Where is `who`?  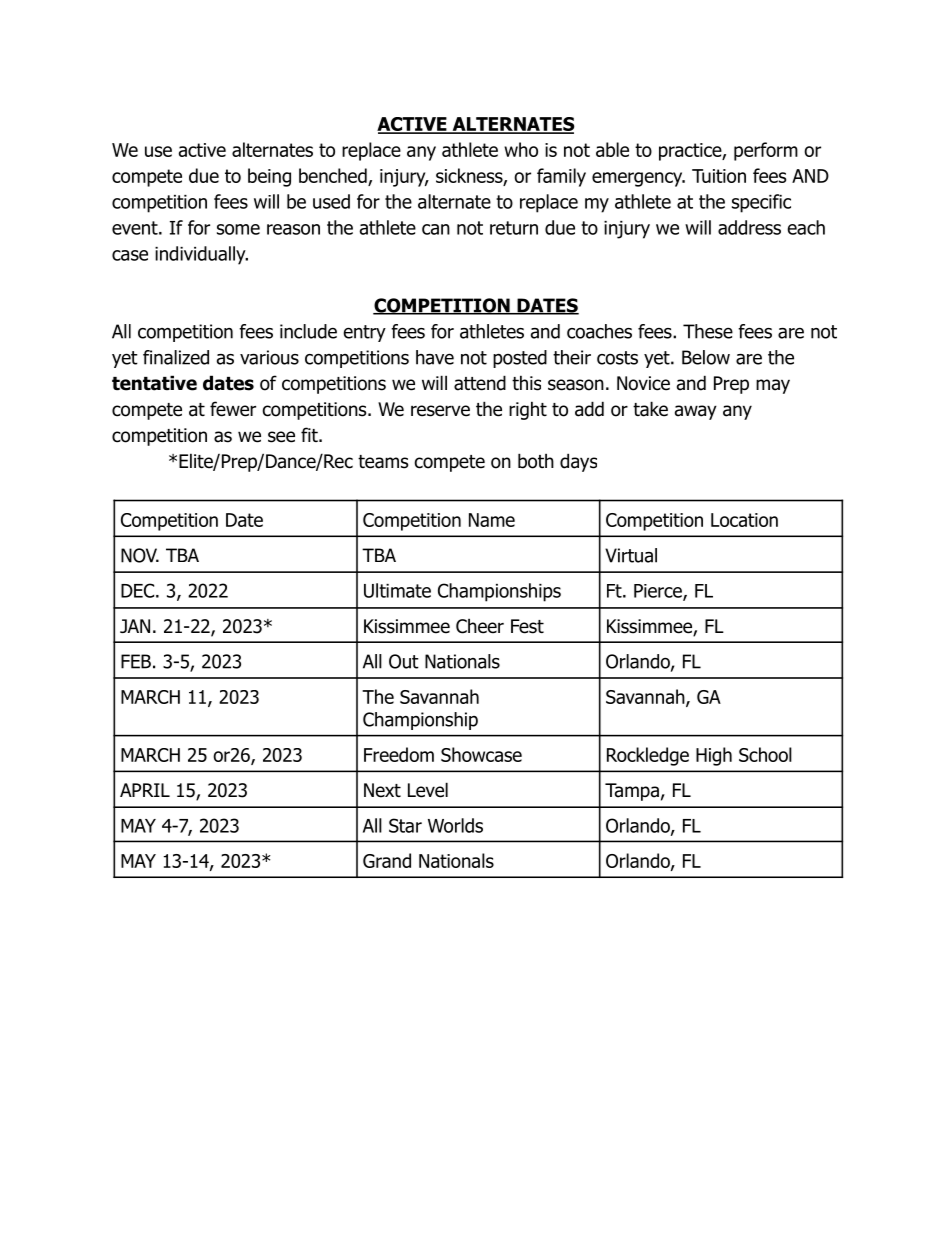
who is located at coordinates (521, 149).
